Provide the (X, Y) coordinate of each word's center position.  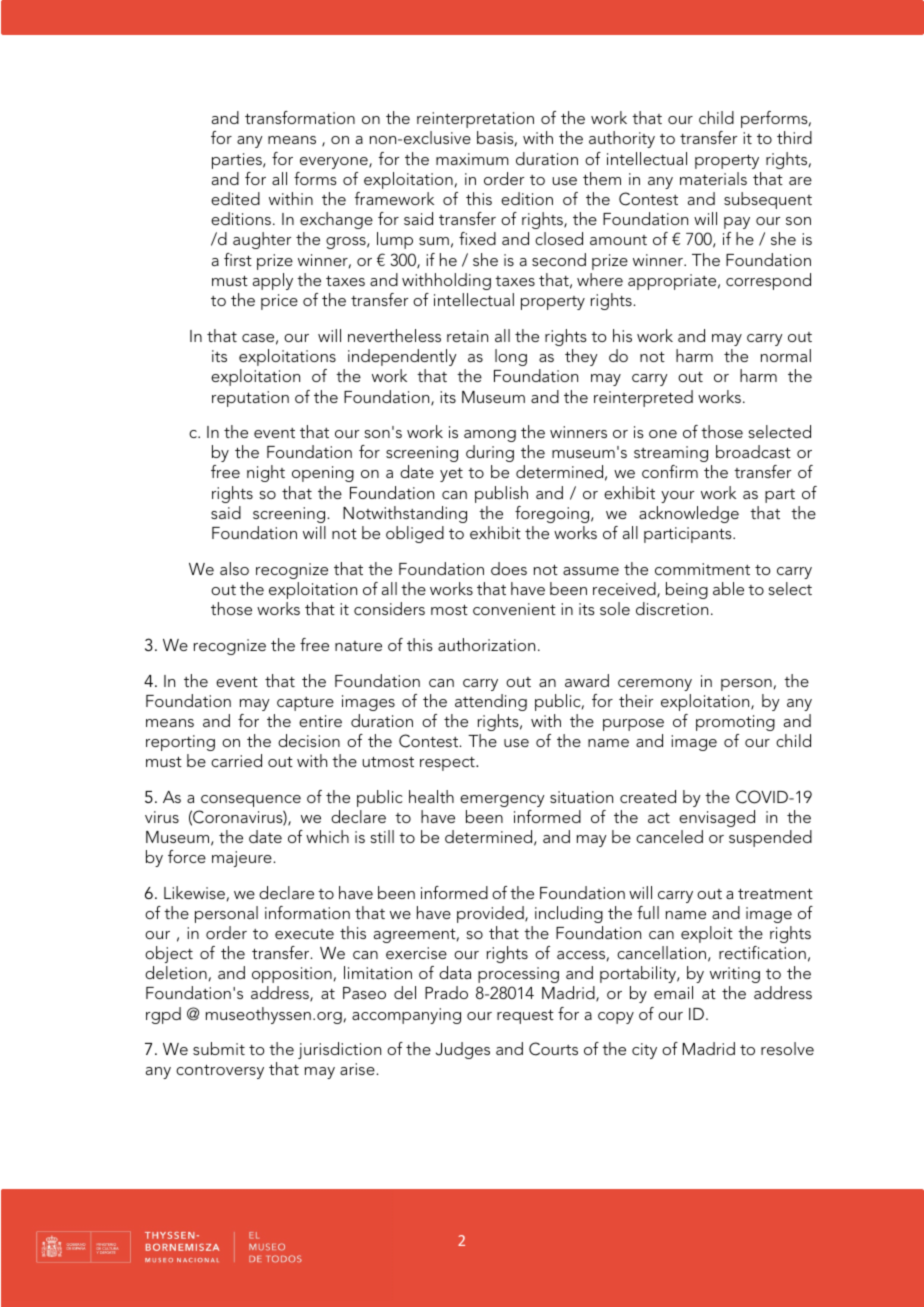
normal (786, 355)
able (728, 588)
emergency (502, 801)
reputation (250, 399)
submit (219, 1048)
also (234, 568)
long (511, 357)
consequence (251, 801)
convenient (514, 609)
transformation (300, 117)
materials (713, 178)
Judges (463, 1050)
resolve (787, 1048)
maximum (472, 159)
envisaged (717, 818)
